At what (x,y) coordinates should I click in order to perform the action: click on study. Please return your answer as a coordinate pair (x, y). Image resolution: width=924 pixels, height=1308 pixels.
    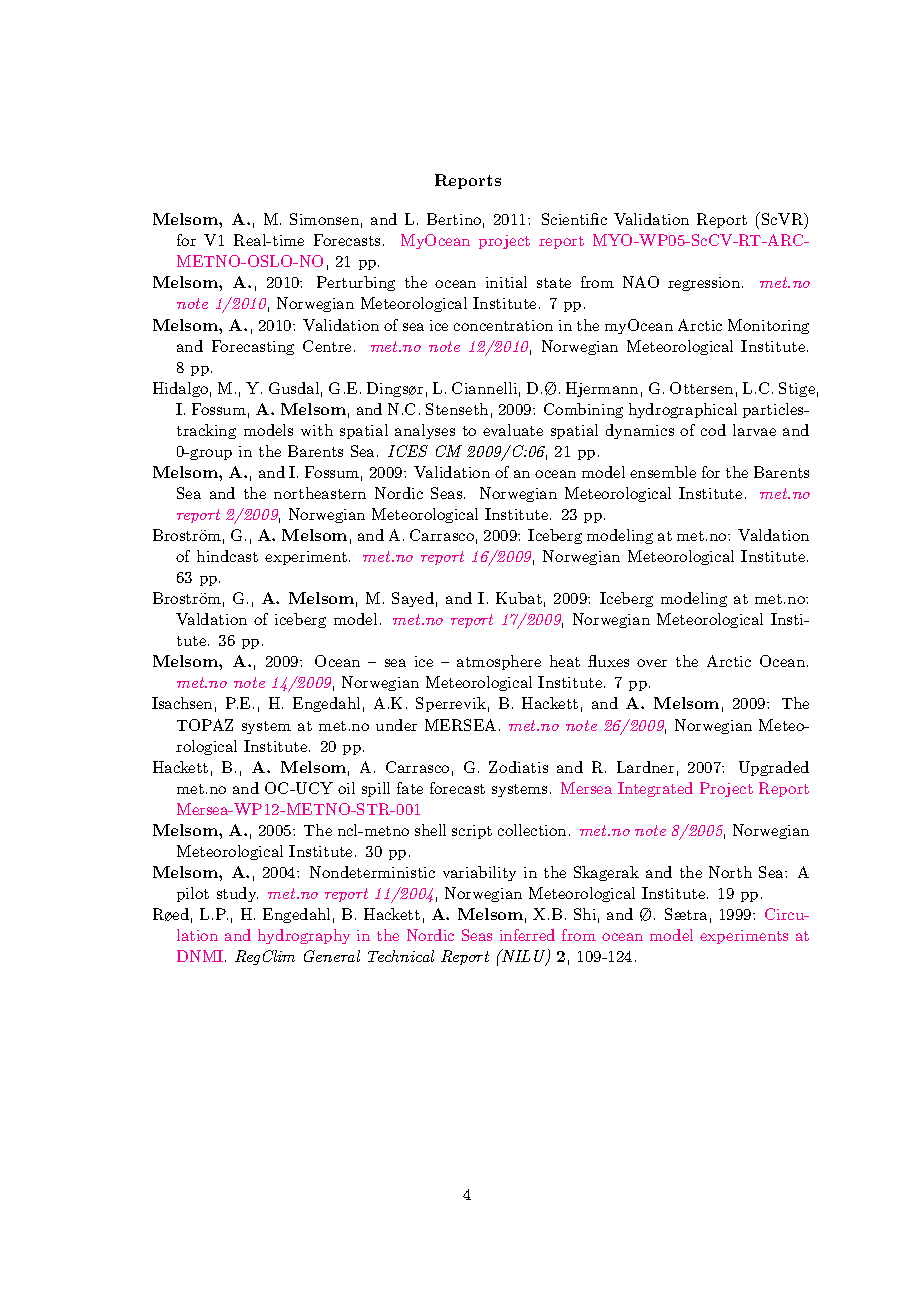
    Looking at the image, I should click on (237, 894).
